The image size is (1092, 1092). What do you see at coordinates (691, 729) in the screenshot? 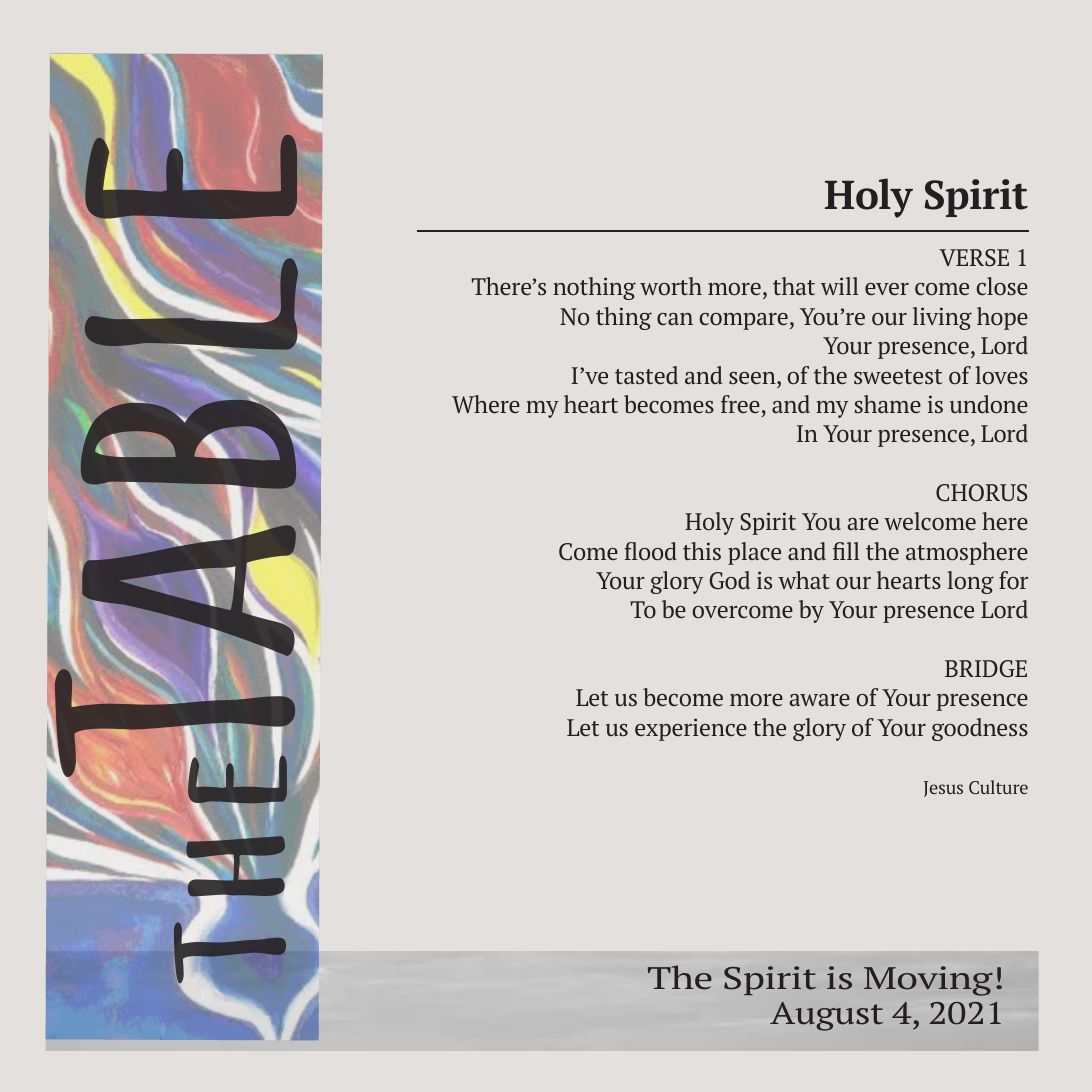
I see `experience` at bounding box center [691, 729].
